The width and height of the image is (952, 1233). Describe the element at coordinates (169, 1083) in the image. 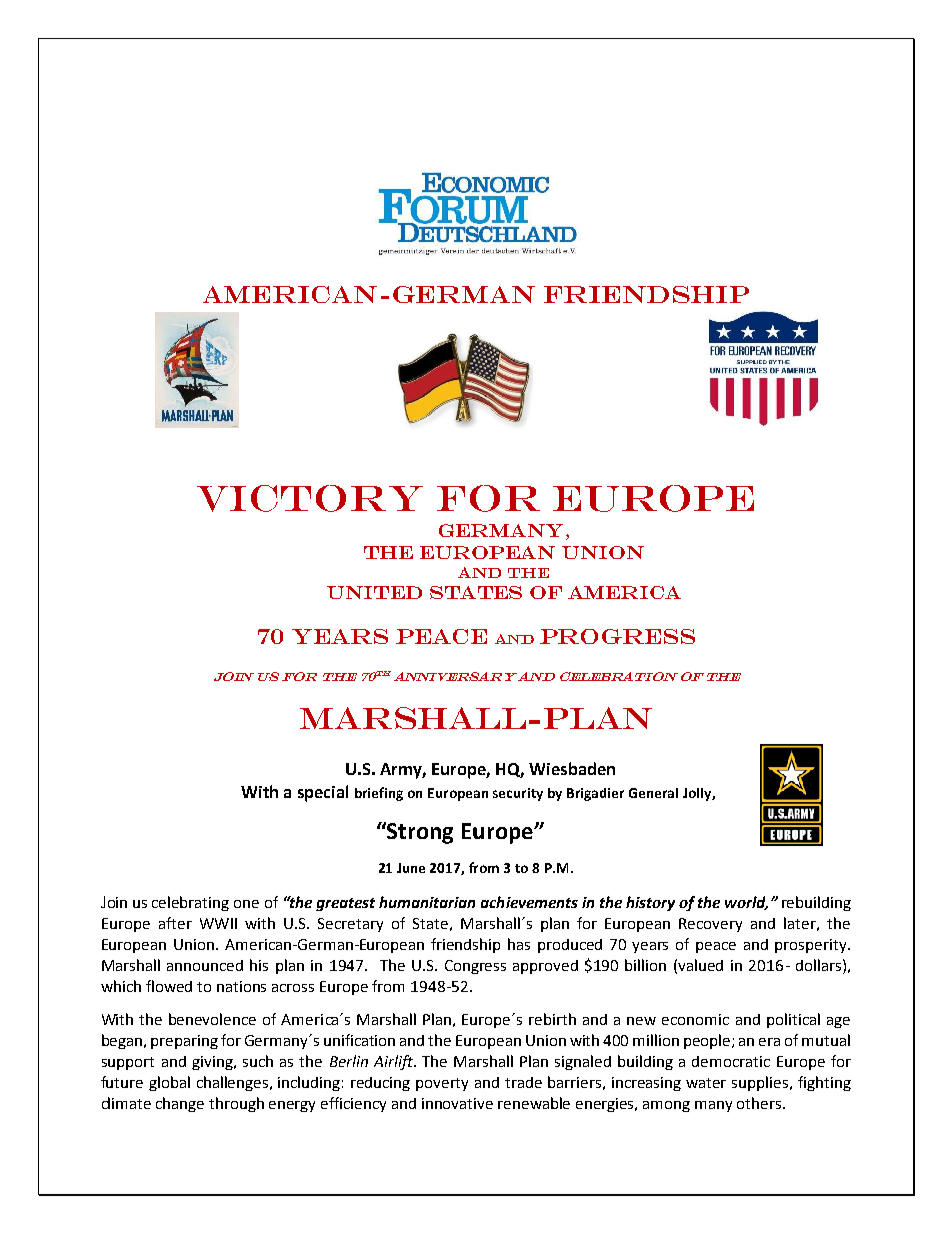

I see `global` at that location.
